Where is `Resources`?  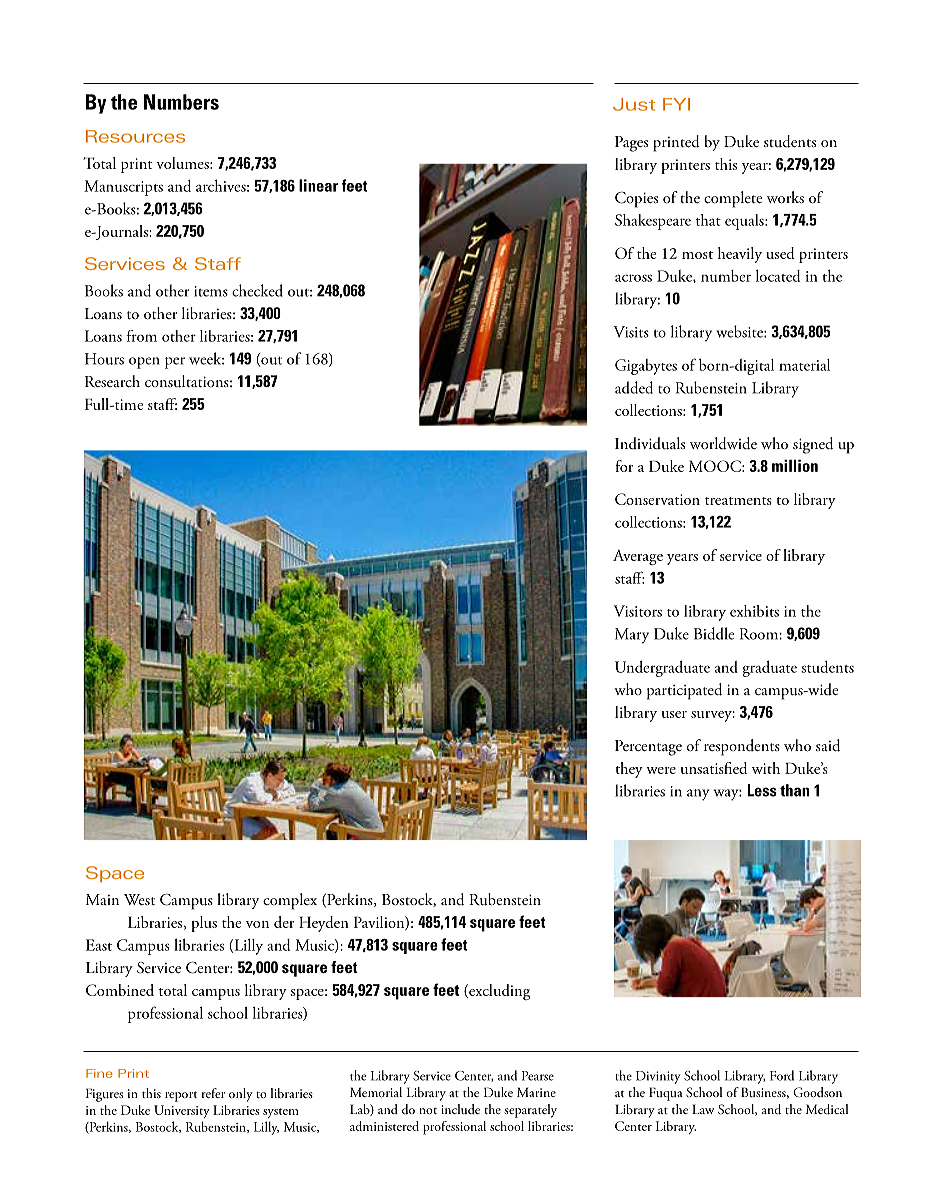
Resources is located at coordinates (135, 136).
